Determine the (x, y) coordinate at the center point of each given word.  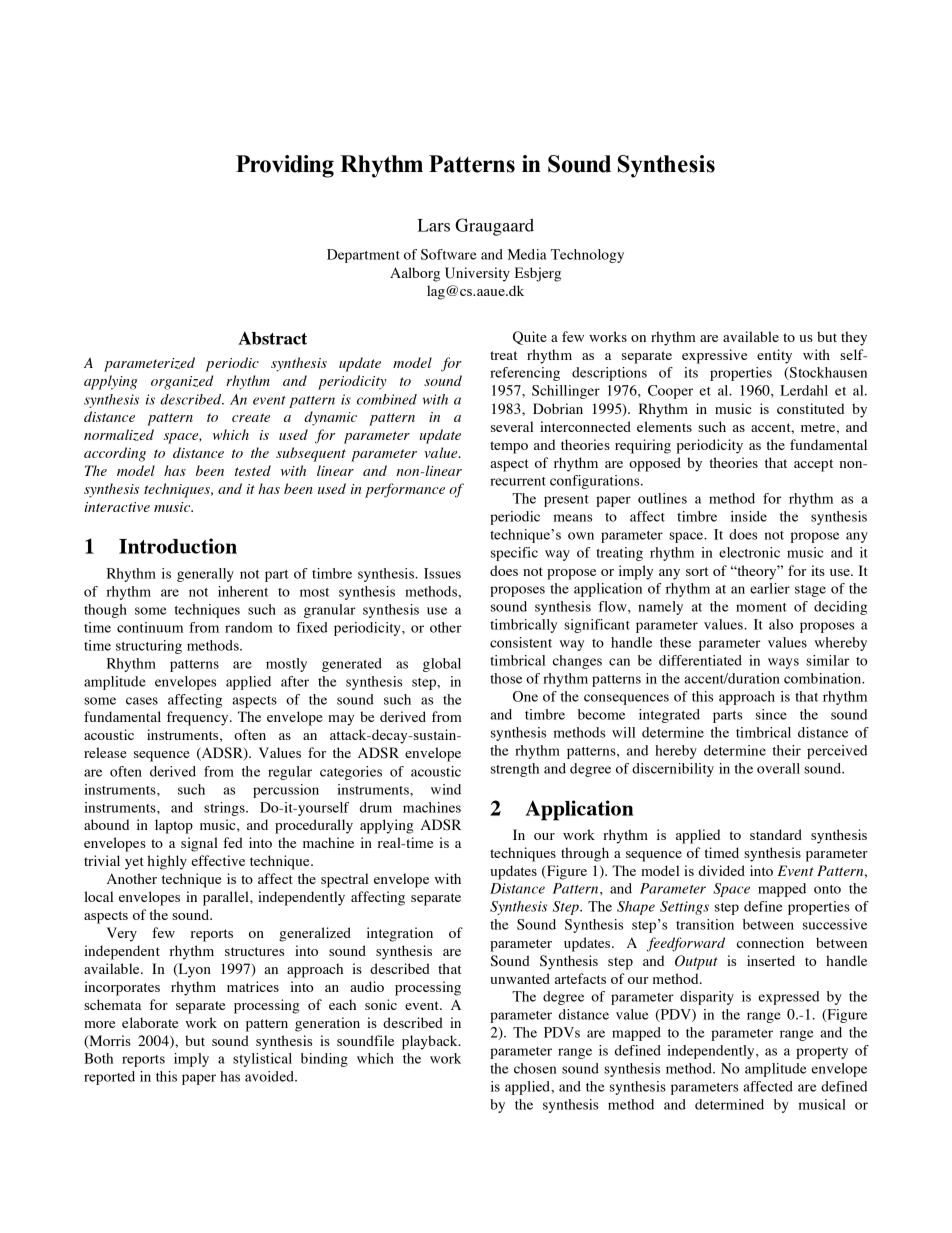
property (822, 1053)
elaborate (150, 1022)
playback (431, 1042)
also (781, 624)
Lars (434, 225)
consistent (521, 642)
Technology (587, 256)
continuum (150, 627)
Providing (285, 166)
